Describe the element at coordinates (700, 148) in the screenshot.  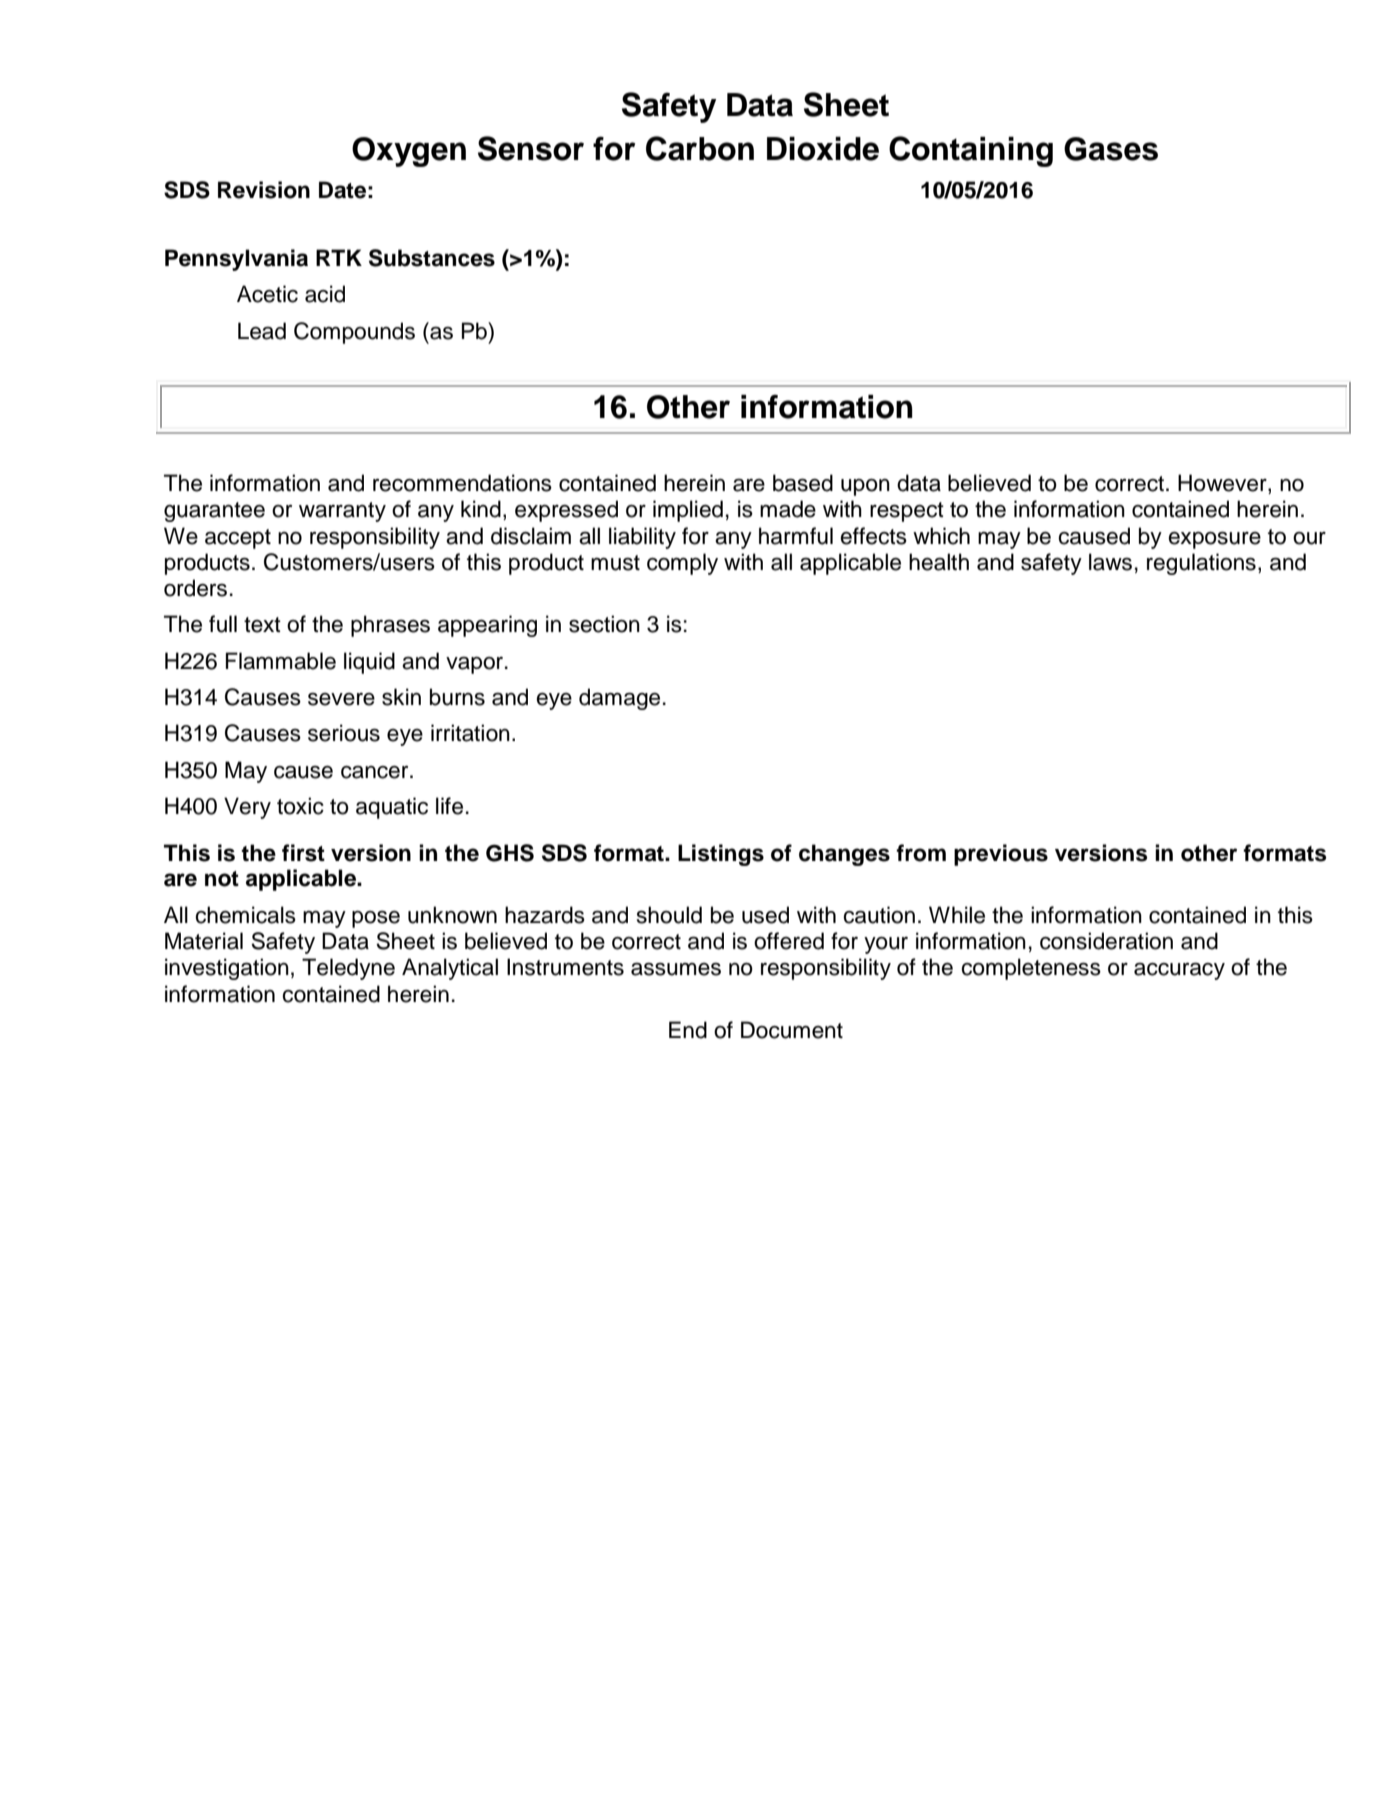
I see `Carbon` at that location.
